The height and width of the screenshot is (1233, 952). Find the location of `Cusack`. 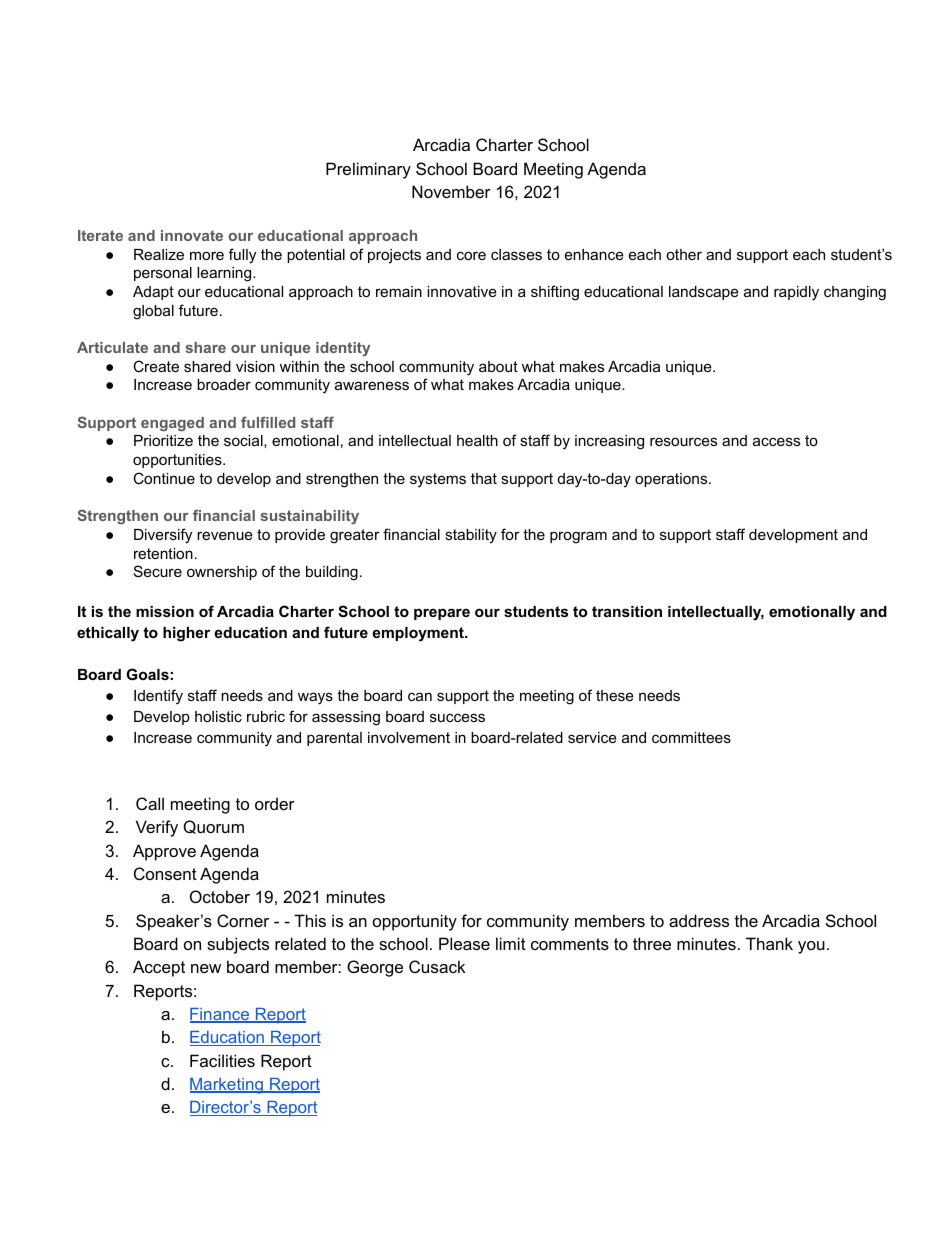

Cusack is located at coordinates (437, 966).
